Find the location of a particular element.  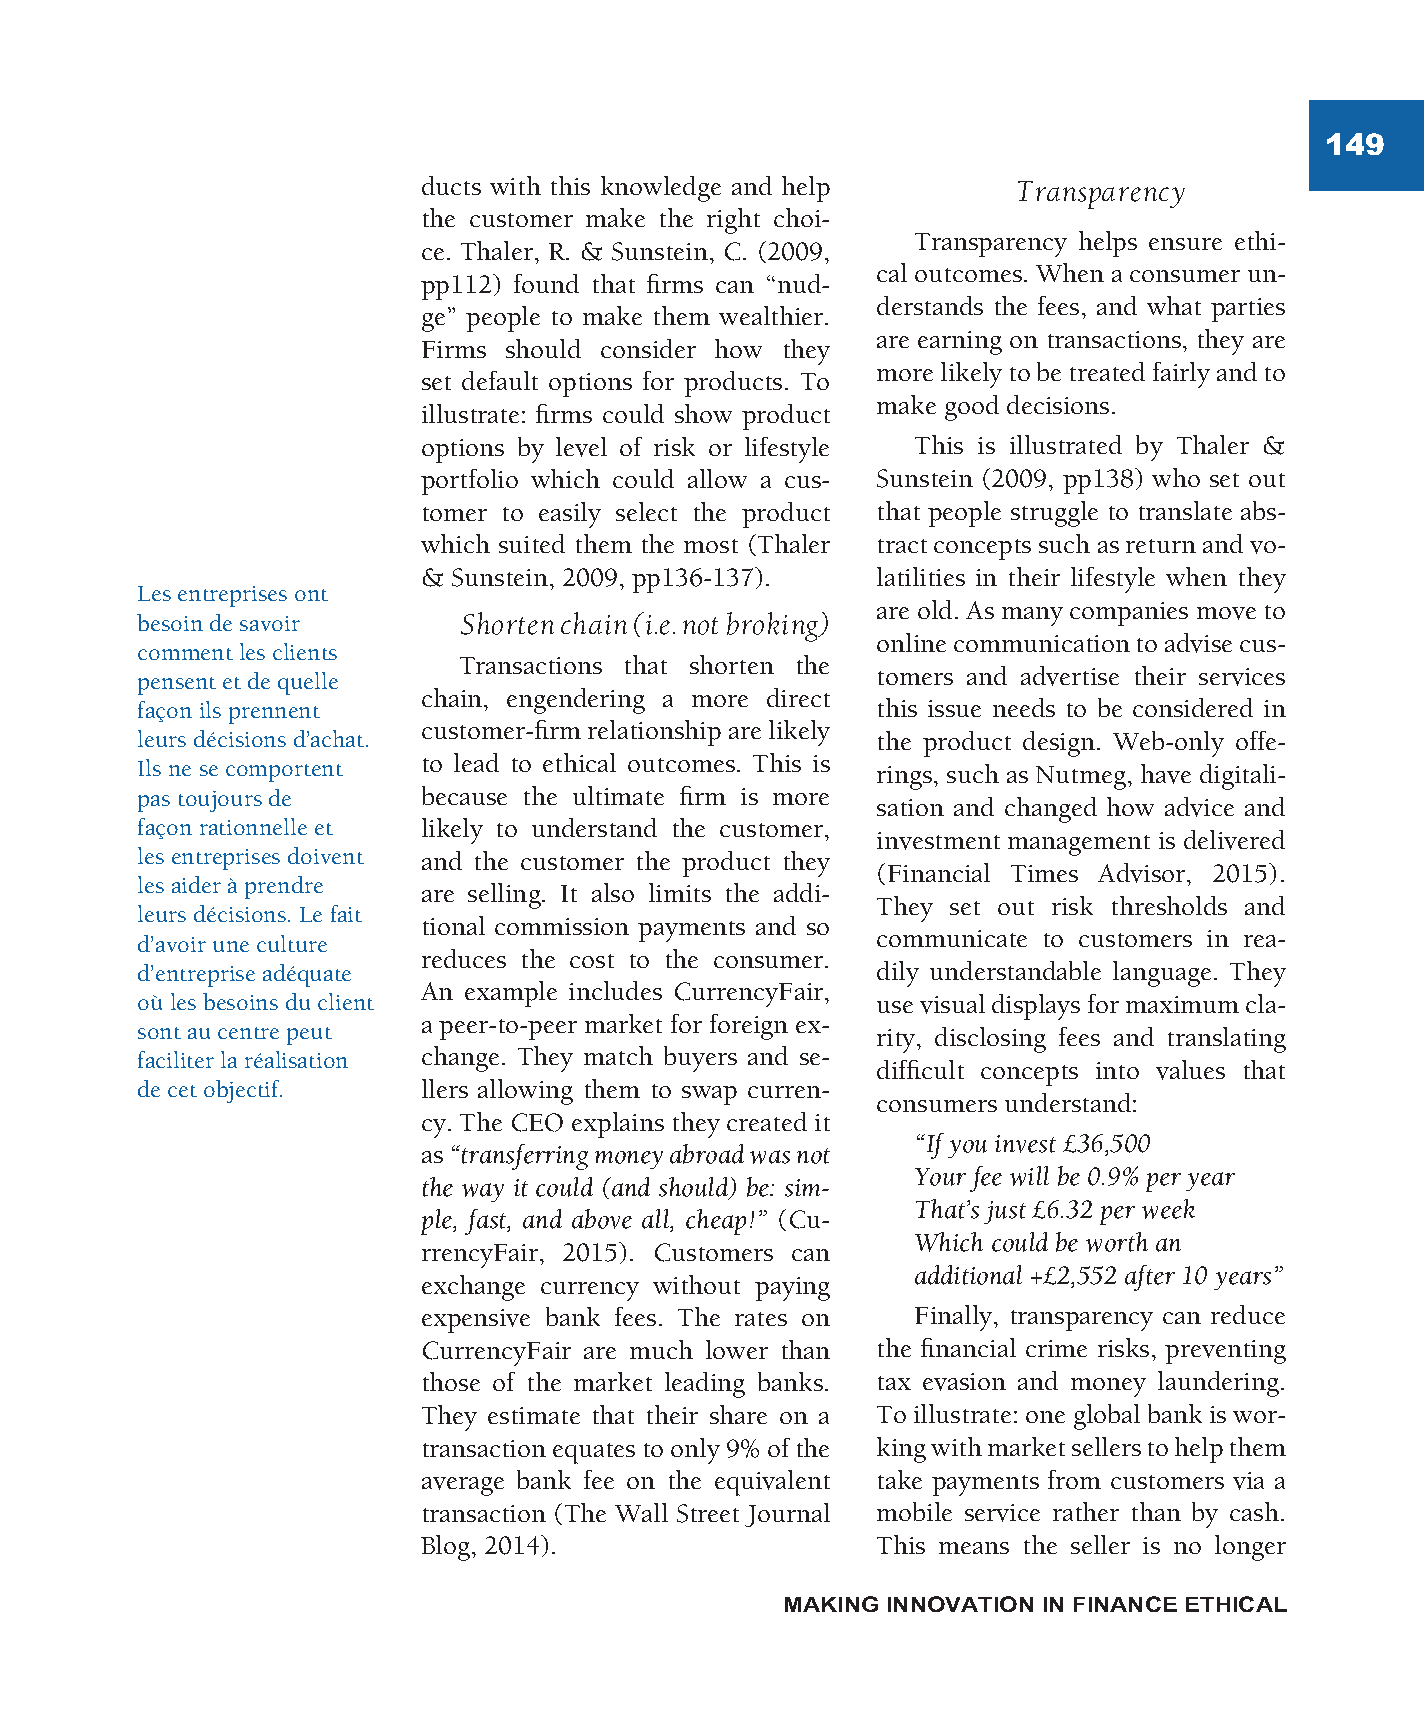

return is located at coordinates (1161, 546).
